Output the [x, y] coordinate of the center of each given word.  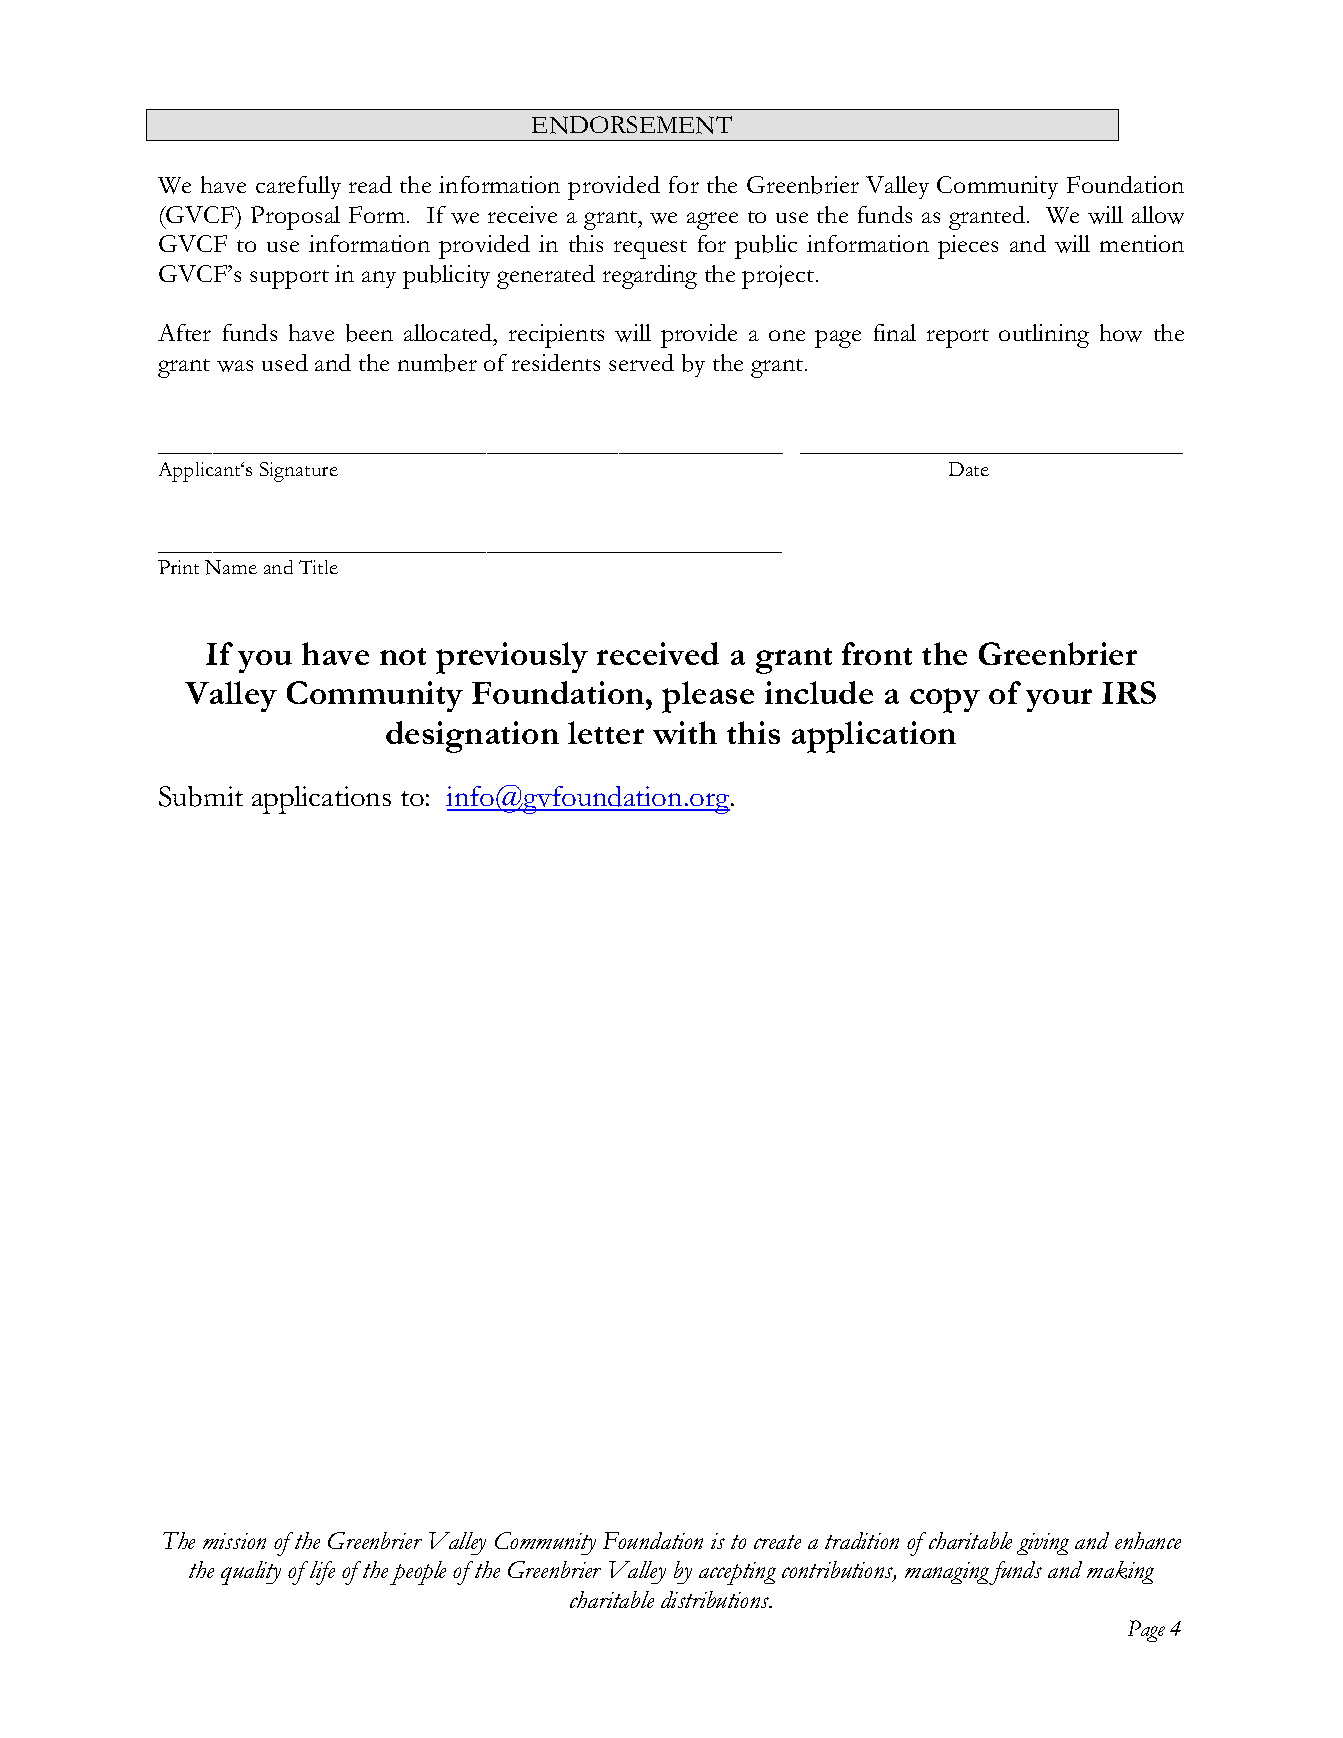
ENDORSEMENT [632, 125]
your [1059, 700]
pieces [968, 247]
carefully [298, 187]
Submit [201, 796]
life [322, 1573]
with [685, 732]
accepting [737, 1573]
